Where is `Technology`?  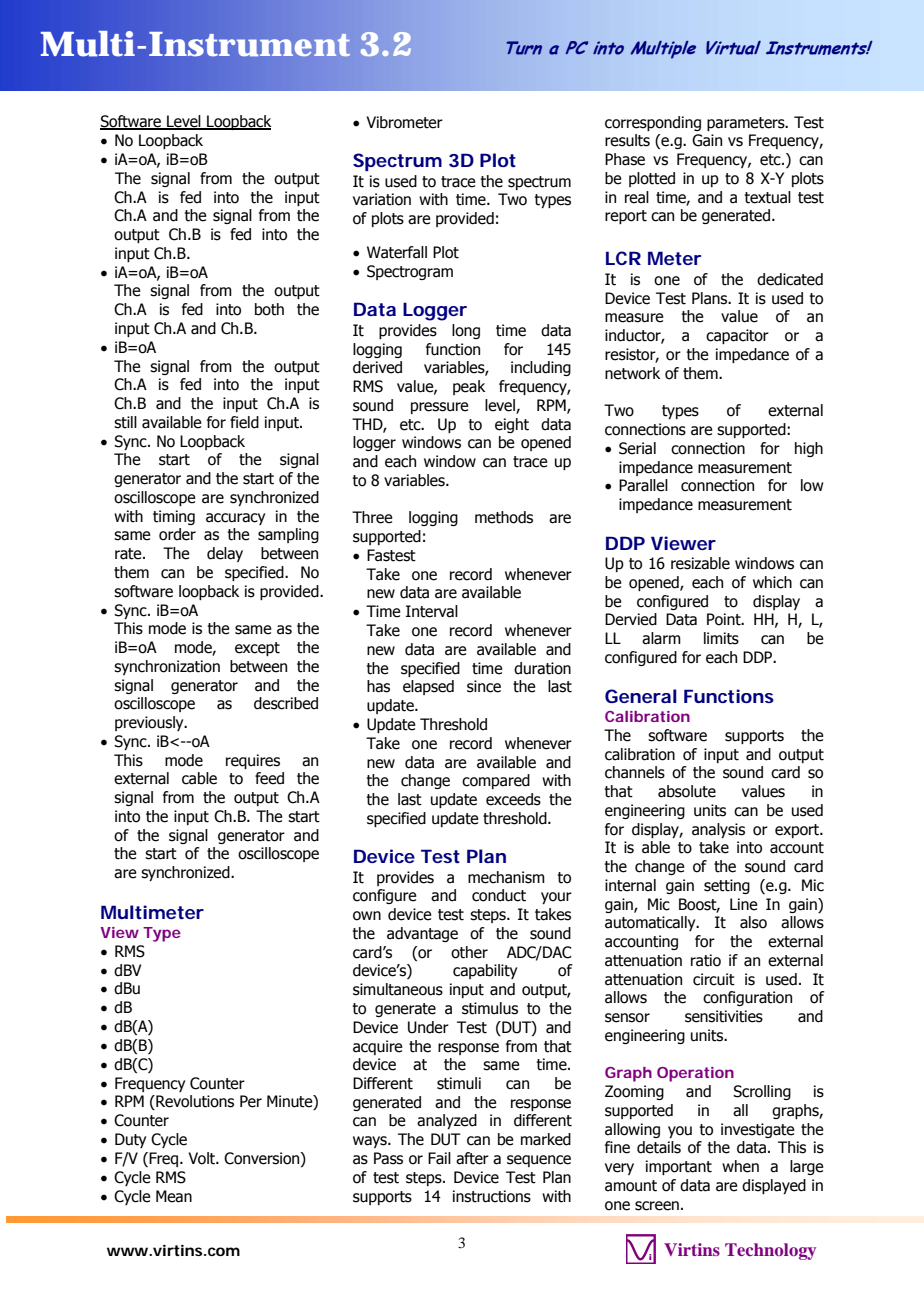
Technology is located at coordinates (770, 1251).
